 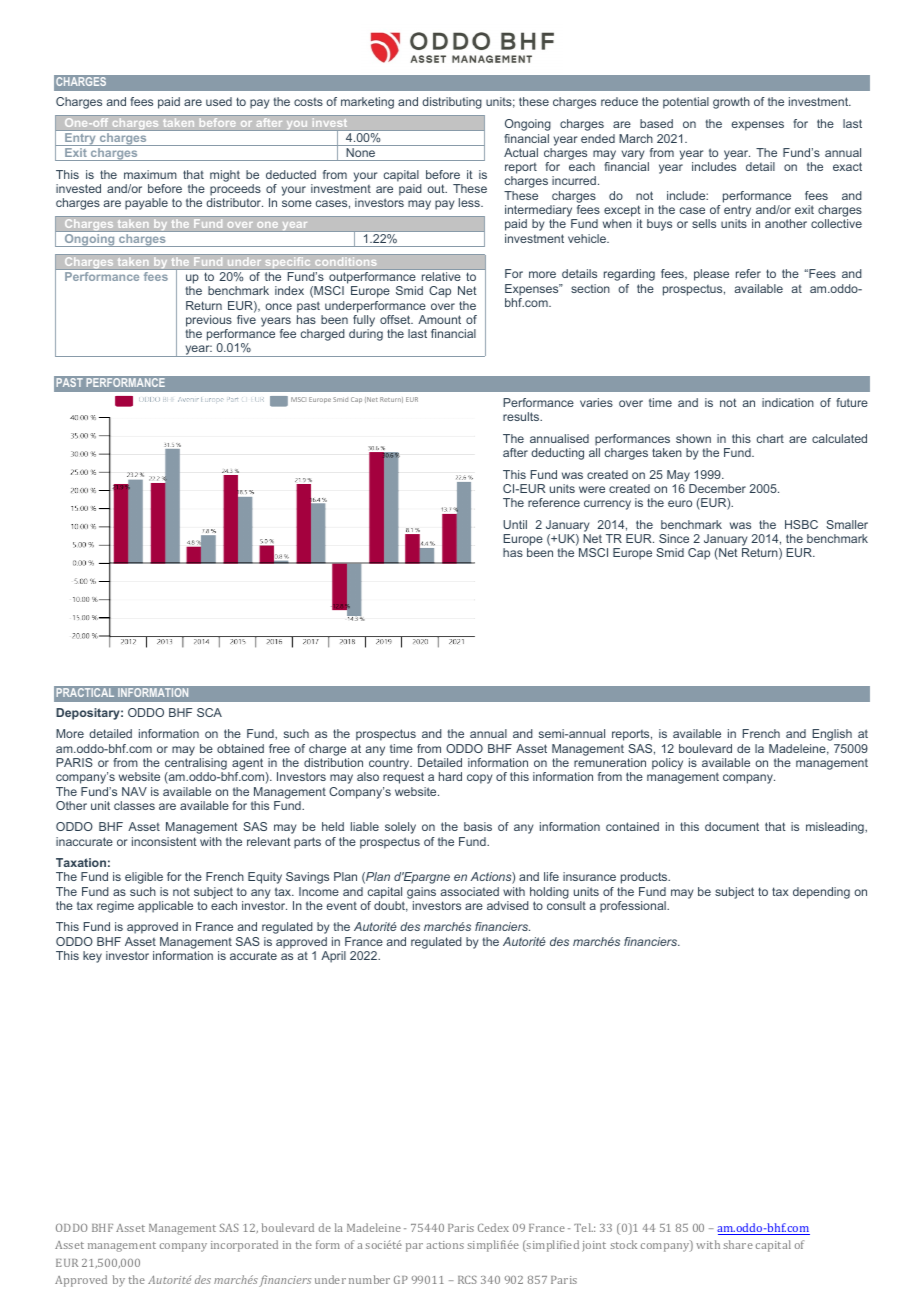 I want to click on distributing, so click(x=452, y=103).
